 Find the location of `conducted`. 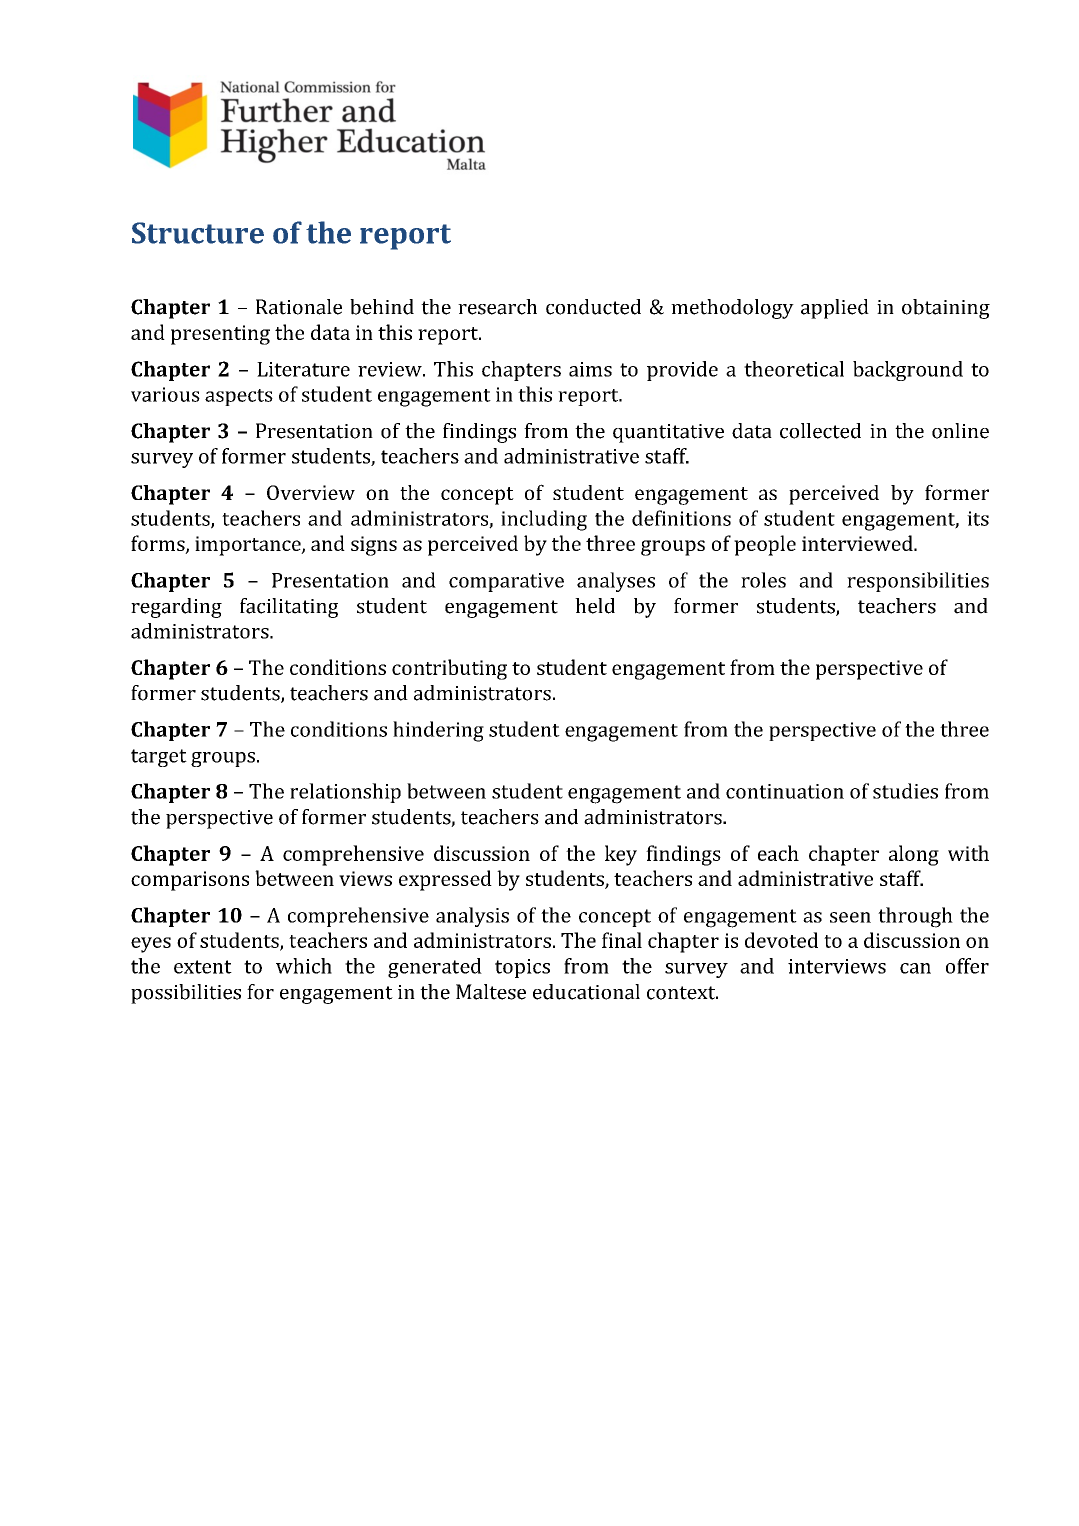

conducted is located at coordinates (593, 307).
